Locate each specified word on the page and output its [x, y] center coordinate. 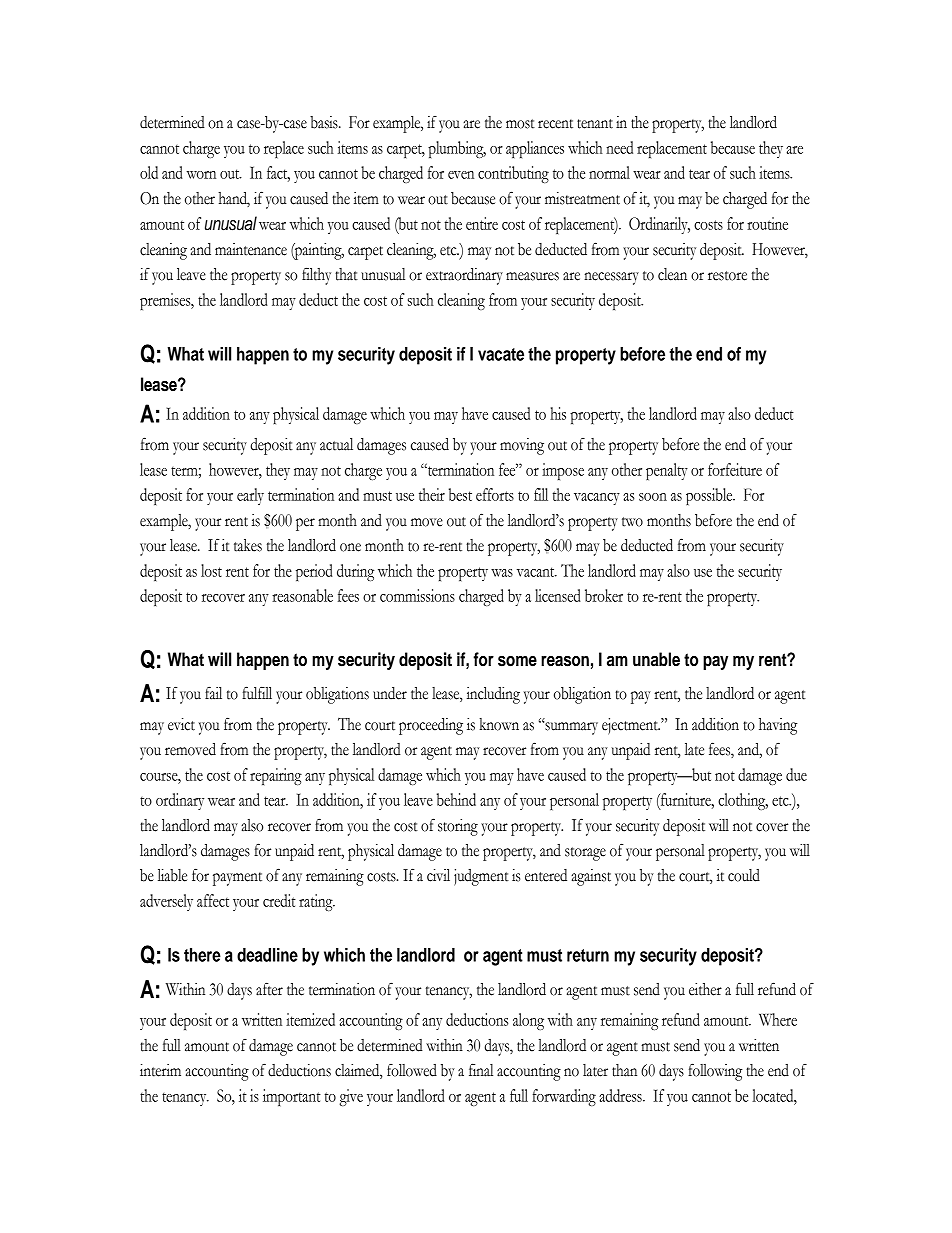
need [619, 147]
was [502, 573]
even [461, 175]
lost [211, 570]
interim [160, 1070]
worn [201, 175]
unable [656, 659]
